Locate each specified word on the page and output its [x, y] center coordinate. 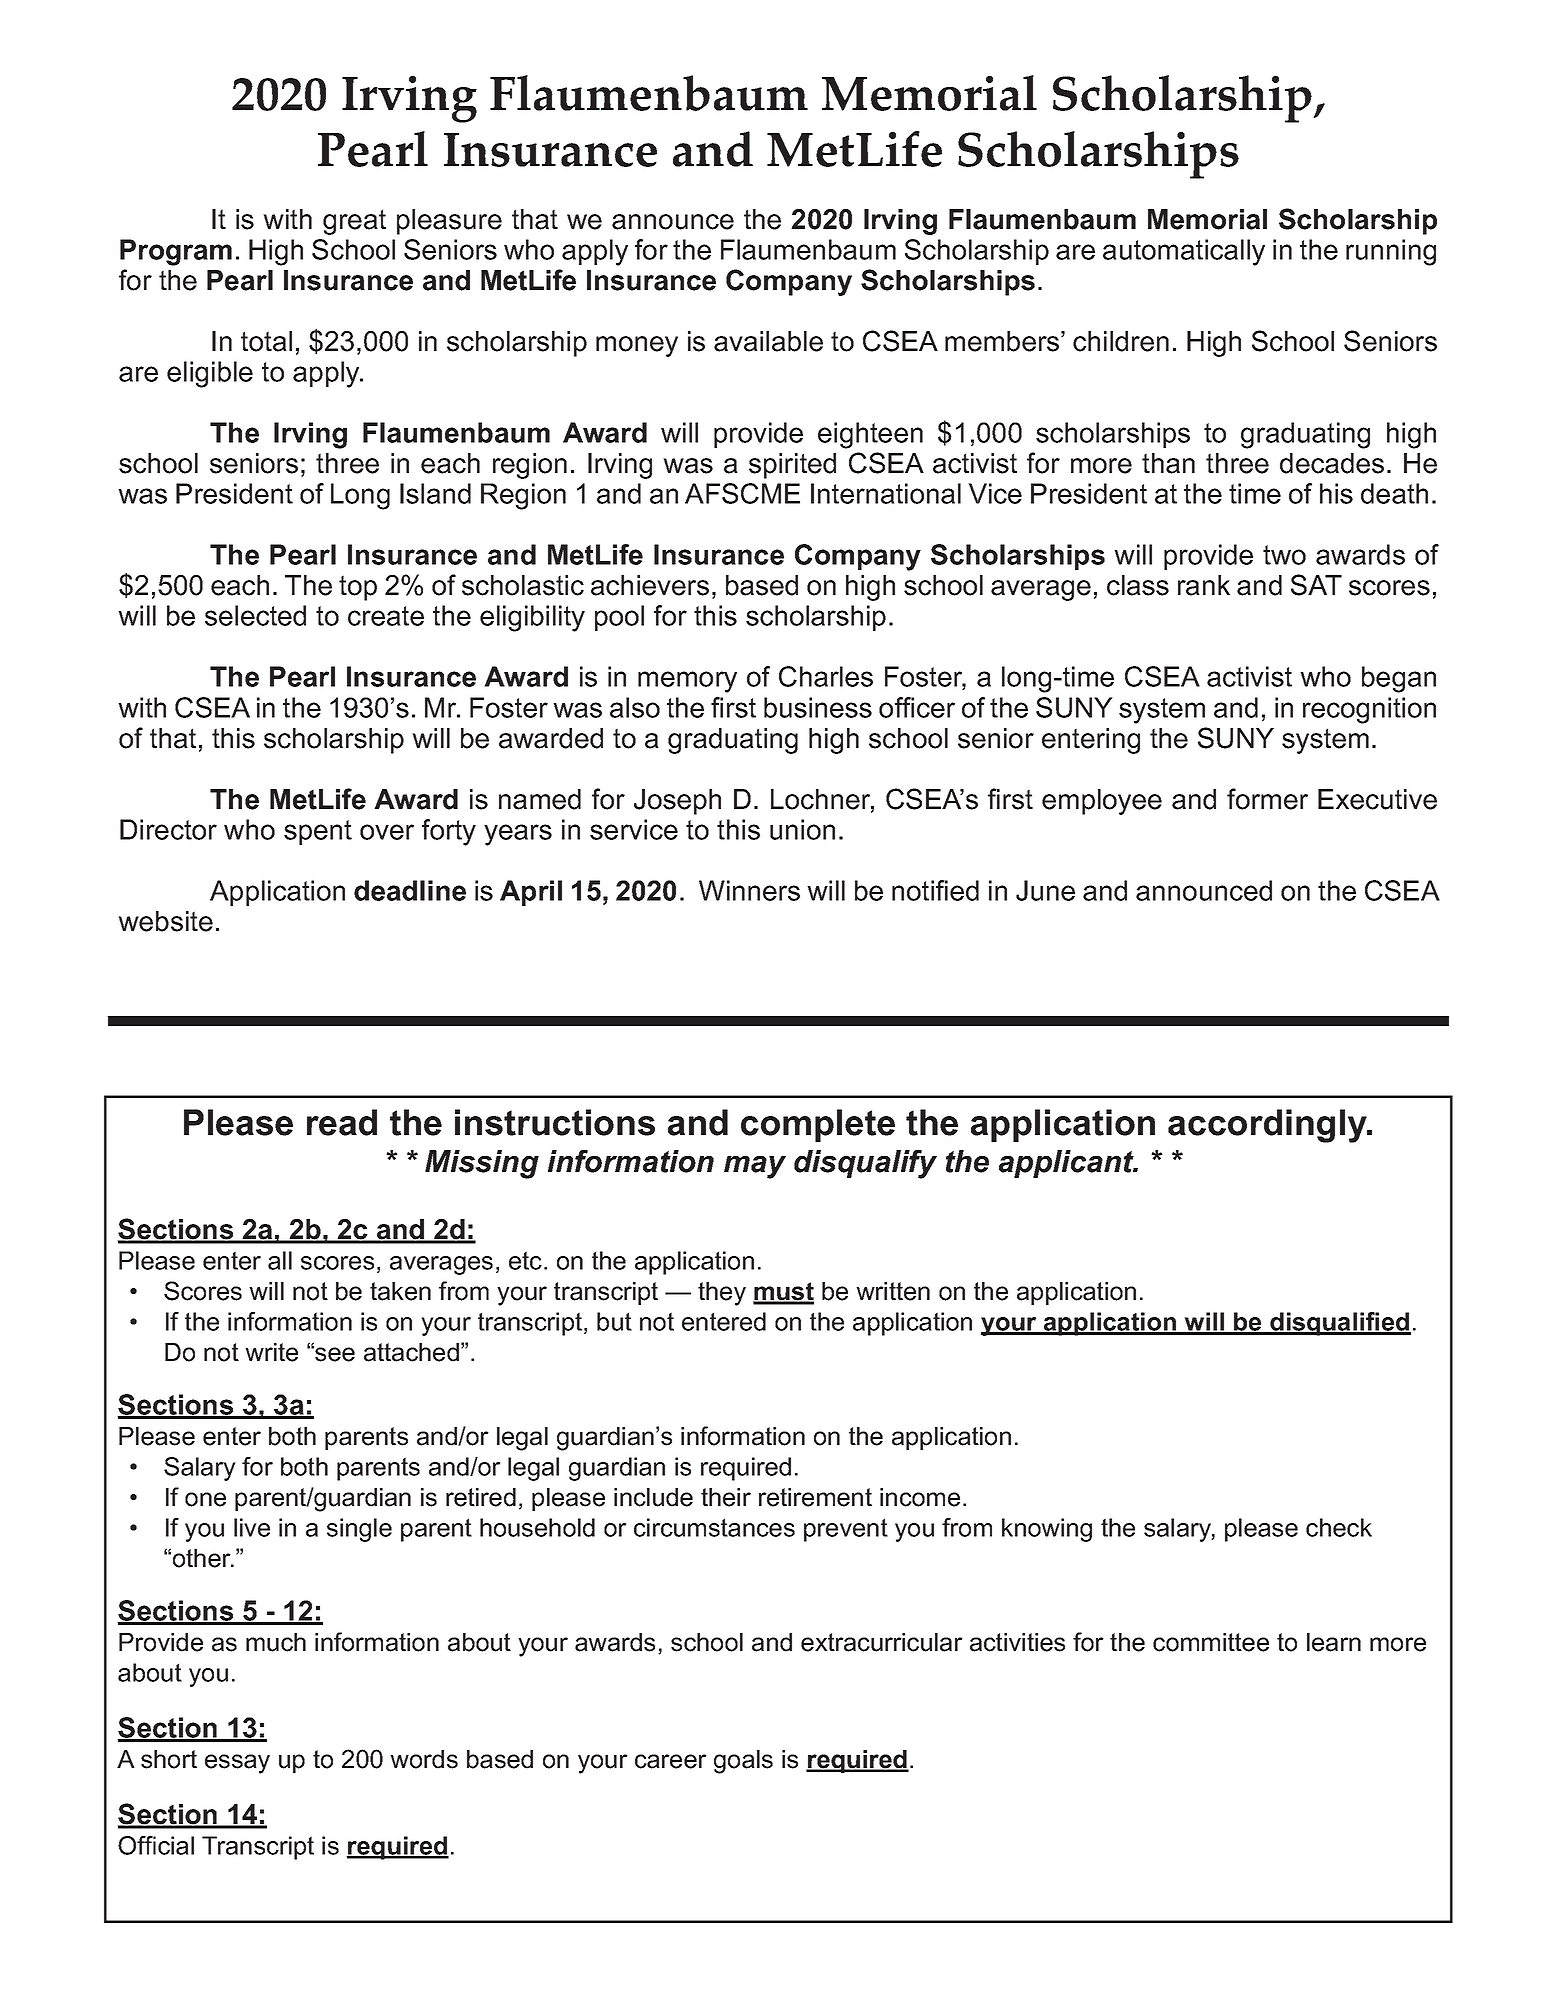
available [768, 341]
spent [318, 832]
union [802, 829]
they [722, 1294]
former [1267, 799]
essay [237, 1764]
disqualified [1339, 1324]
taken [400, 1291]
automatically [1184, 252]
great [354, 222]
